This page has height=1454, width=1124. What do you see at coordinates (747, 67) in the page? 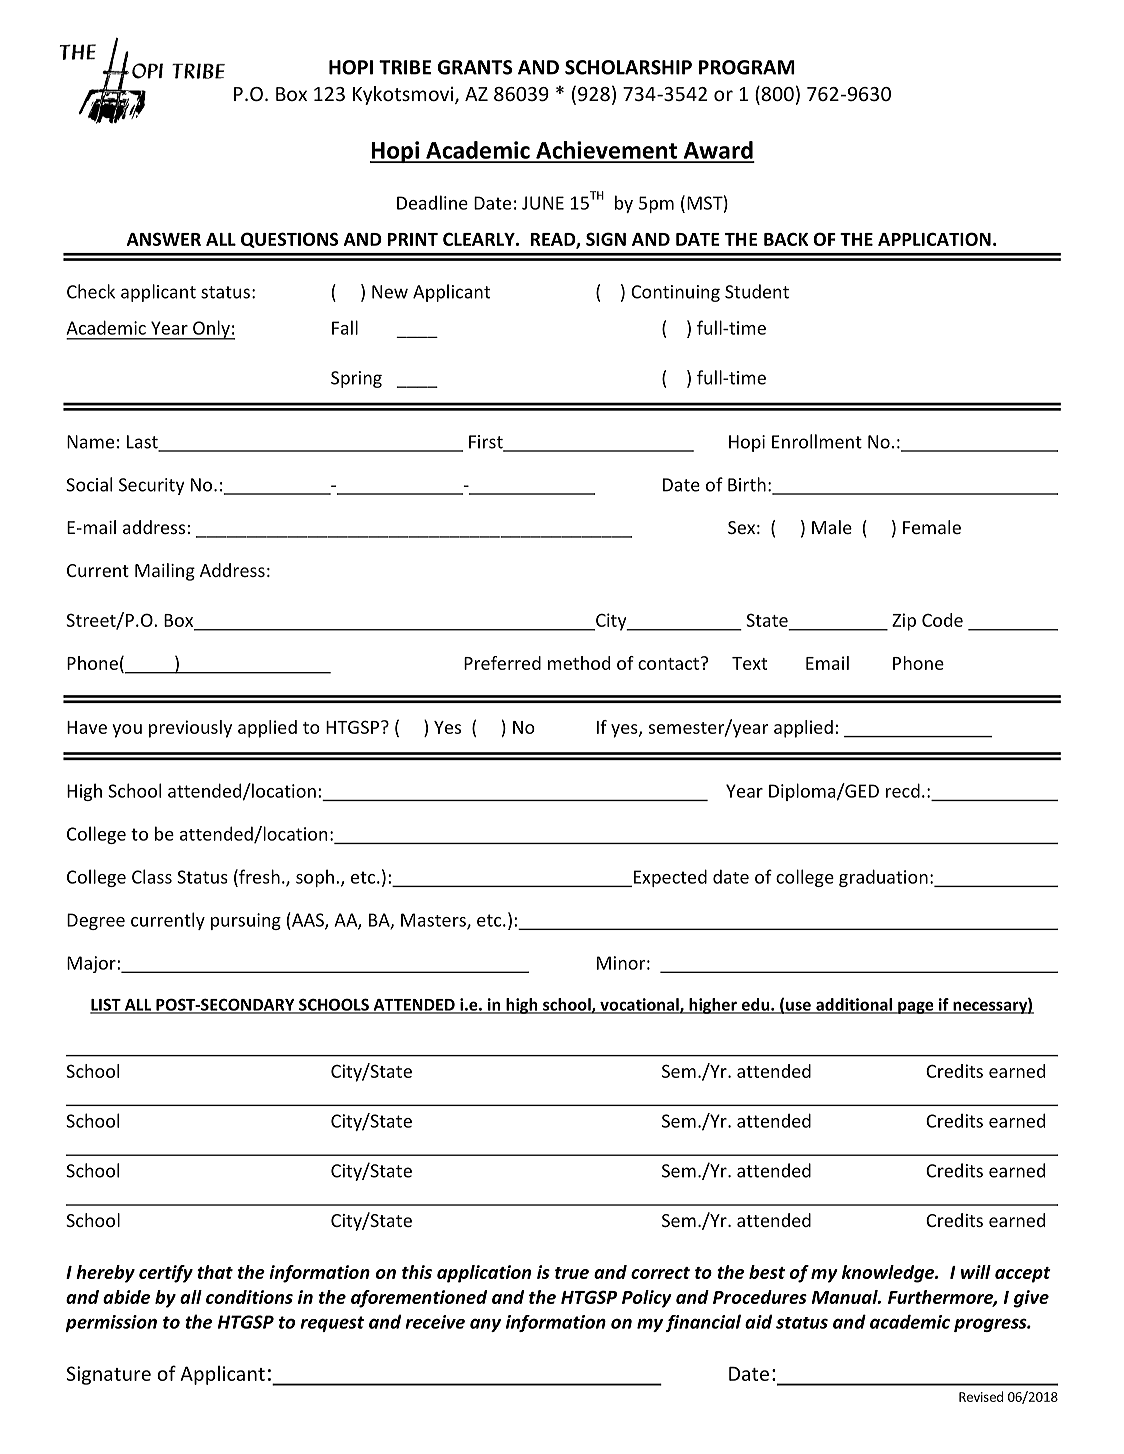
I see `PROGRAM` at bounding box center [747, 67].
